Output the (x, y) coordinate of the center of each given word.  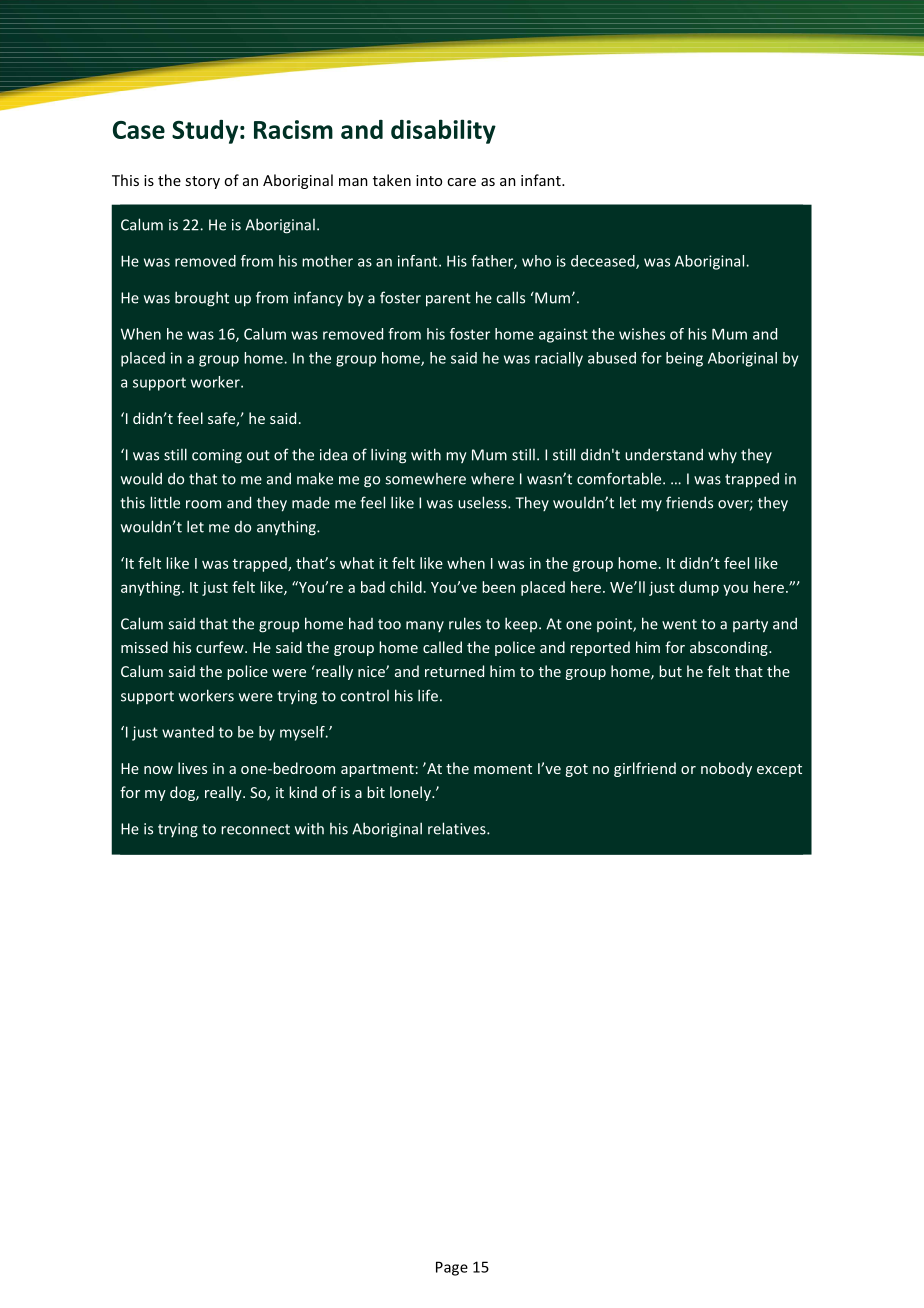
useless (483, 502)
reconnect (255, 829)
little (165, 502)
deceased (604, 262)
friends (689, 502)
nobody (726, 769)
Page (452, 1268)
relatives (458, 828)
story (202, 182)
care (461, 182)
